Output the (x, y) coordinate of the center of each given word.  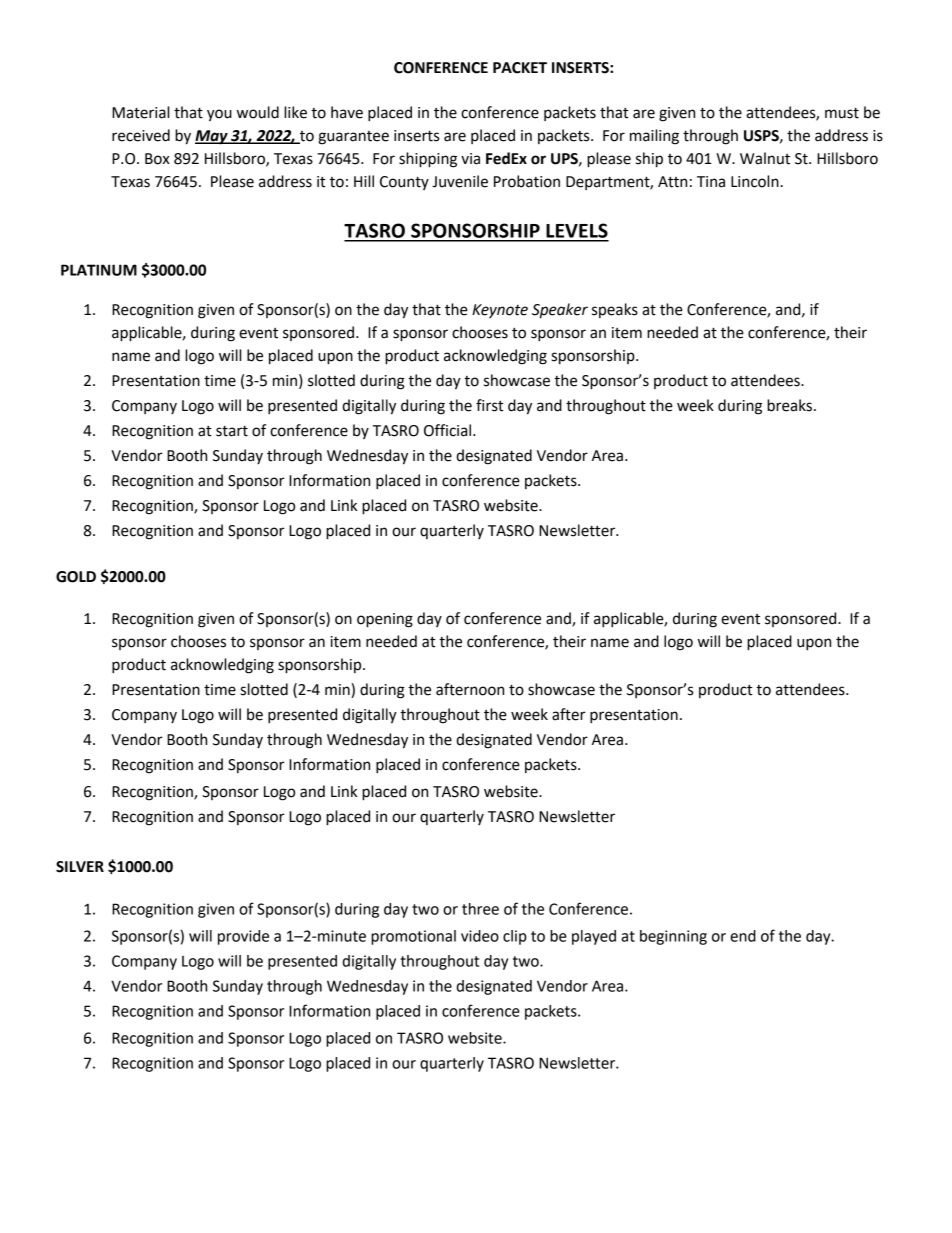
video (480, 936)
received (141, 135)
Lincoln (755, 181)
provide (243, 937)
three (480, 909)
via (470, 159)
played (594, 937)
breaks (789, 405)
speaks (615, 310)
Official (449, 430)
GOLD (76, 577)
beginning (673, 937)
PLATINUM (99, 270)
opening (385, 620)
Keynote (500, 311)
